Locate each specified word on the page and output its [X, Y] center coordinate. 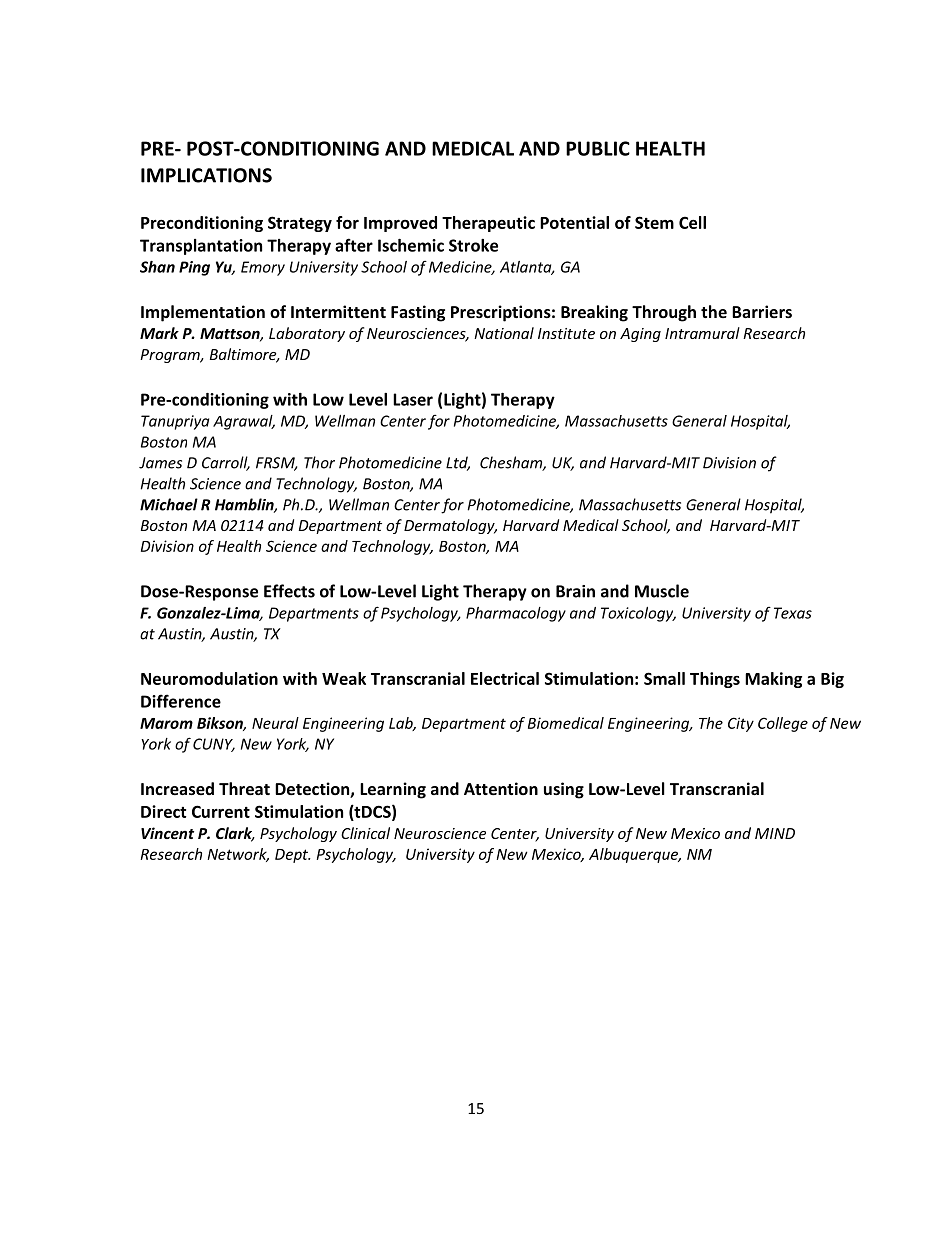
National [504, 333]
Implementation [203, 313]
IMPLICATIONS [206, 175]
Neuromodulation [209, 678]
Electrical [505, 678]
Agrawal [244, 422]
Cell [692, 222]
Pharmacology [516, 614]
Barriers [762, 311]
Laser [413, 399]
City [741, 724]
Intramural [702, 333]
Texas [793, 613]
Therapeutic [488, 224]
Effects [289, 591]
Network [238, 855]
